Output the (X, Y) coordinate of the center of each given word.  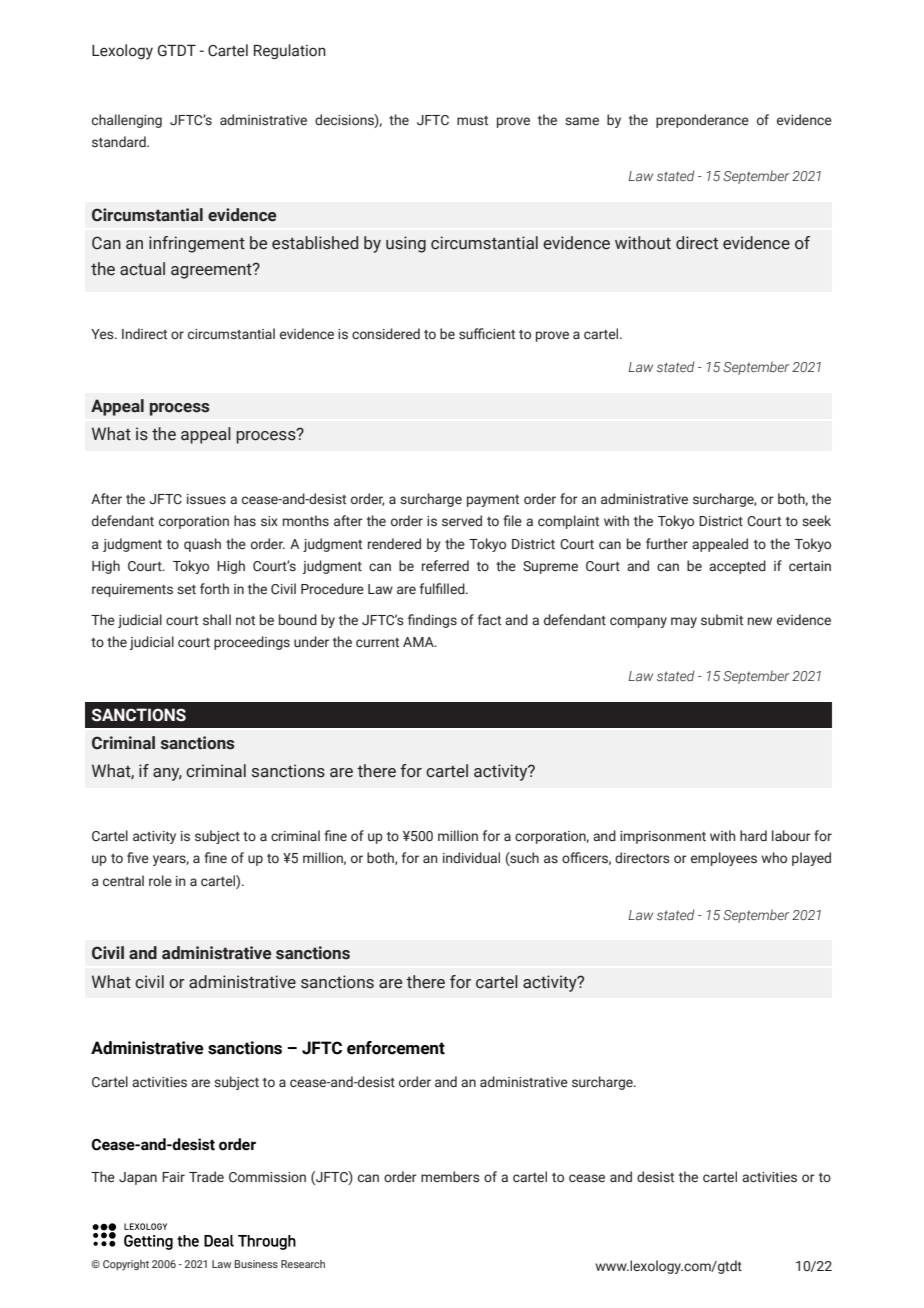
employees (724, 859)
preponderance (702, 121)
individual (471, 857)
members (450, 1177)
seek (816, 521)
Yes (103, 334)
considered (386, 334)
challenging (127, 121)
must (472, 121)
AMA (419, 642)
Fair (173, 1177)
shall (217, 619)
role (160, 880)
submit (722, 619)
